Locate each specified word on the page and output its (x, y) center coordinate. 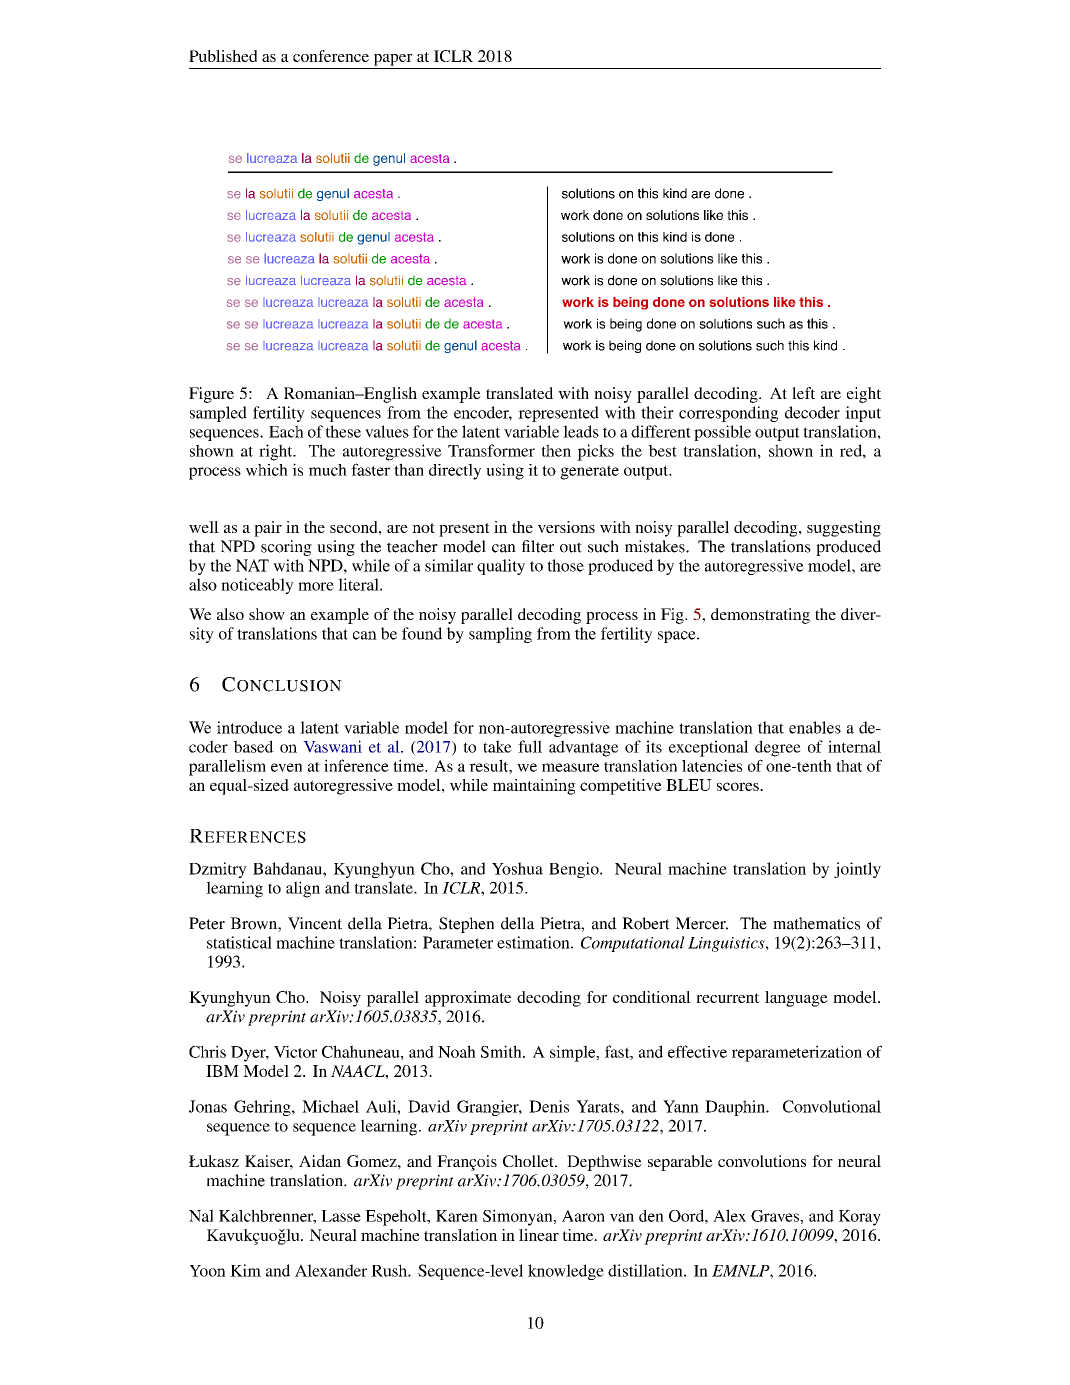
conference (331, 56)
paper (393, 60)
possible (722, 433)
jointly (857, 870)
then (556, 450)
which (267, 470)
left (803, 393)
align (303, 889)
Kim (245, 1270)
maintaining (534, 787)
